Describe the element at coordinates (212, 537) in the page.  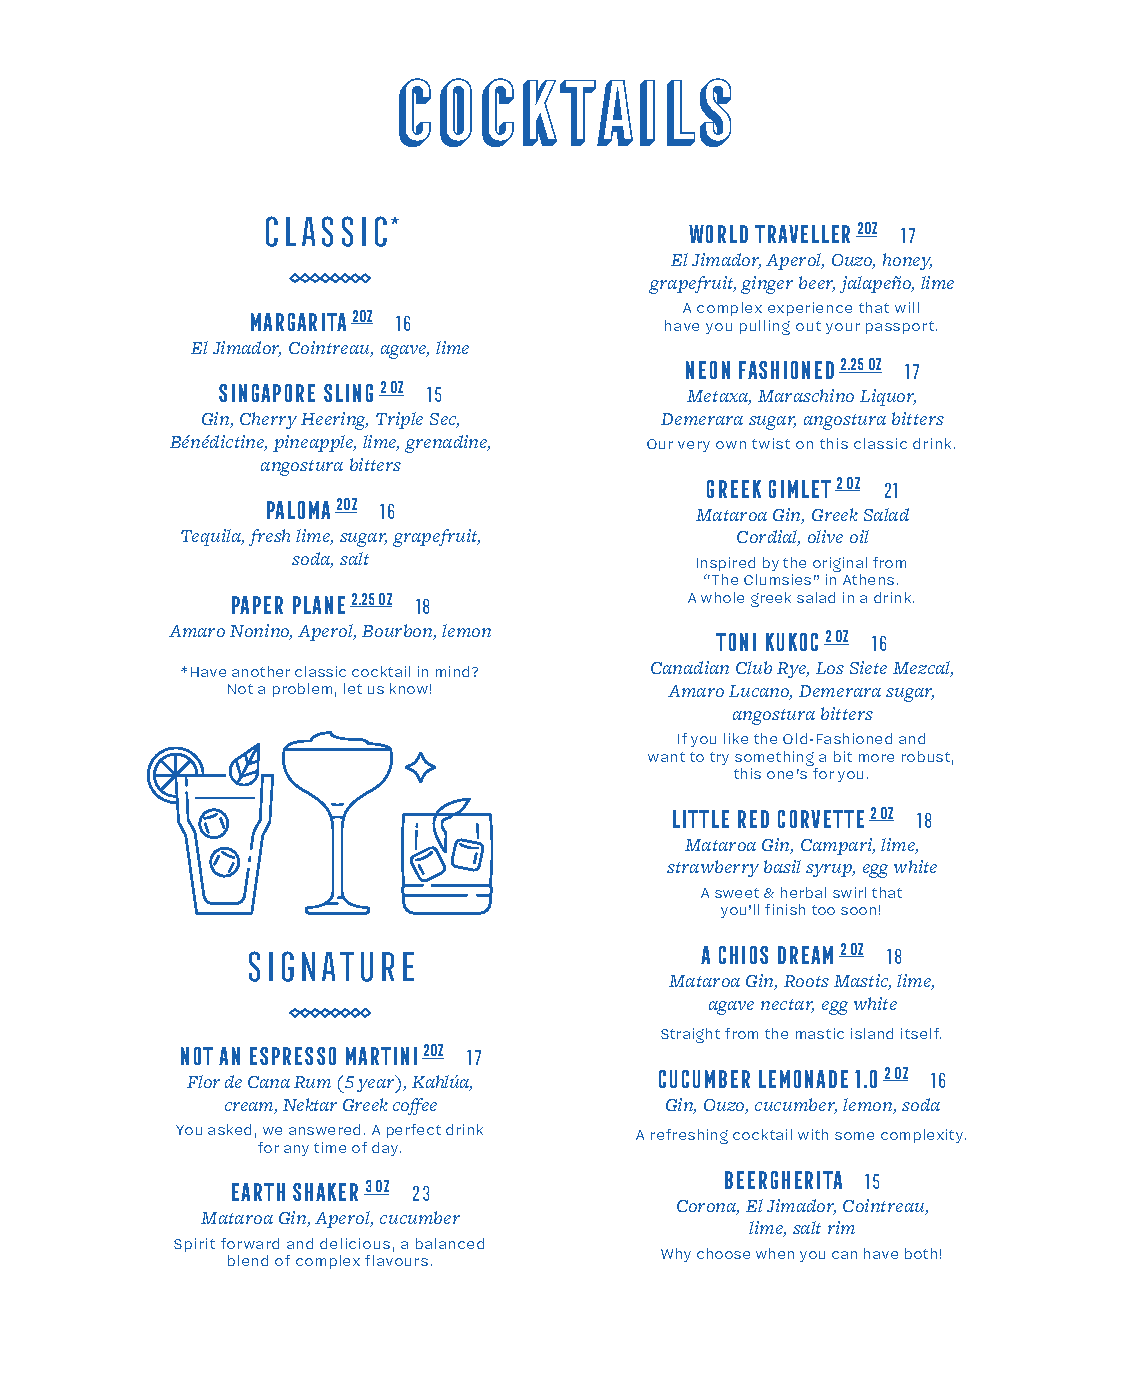
I see `Tequila` at that location.
